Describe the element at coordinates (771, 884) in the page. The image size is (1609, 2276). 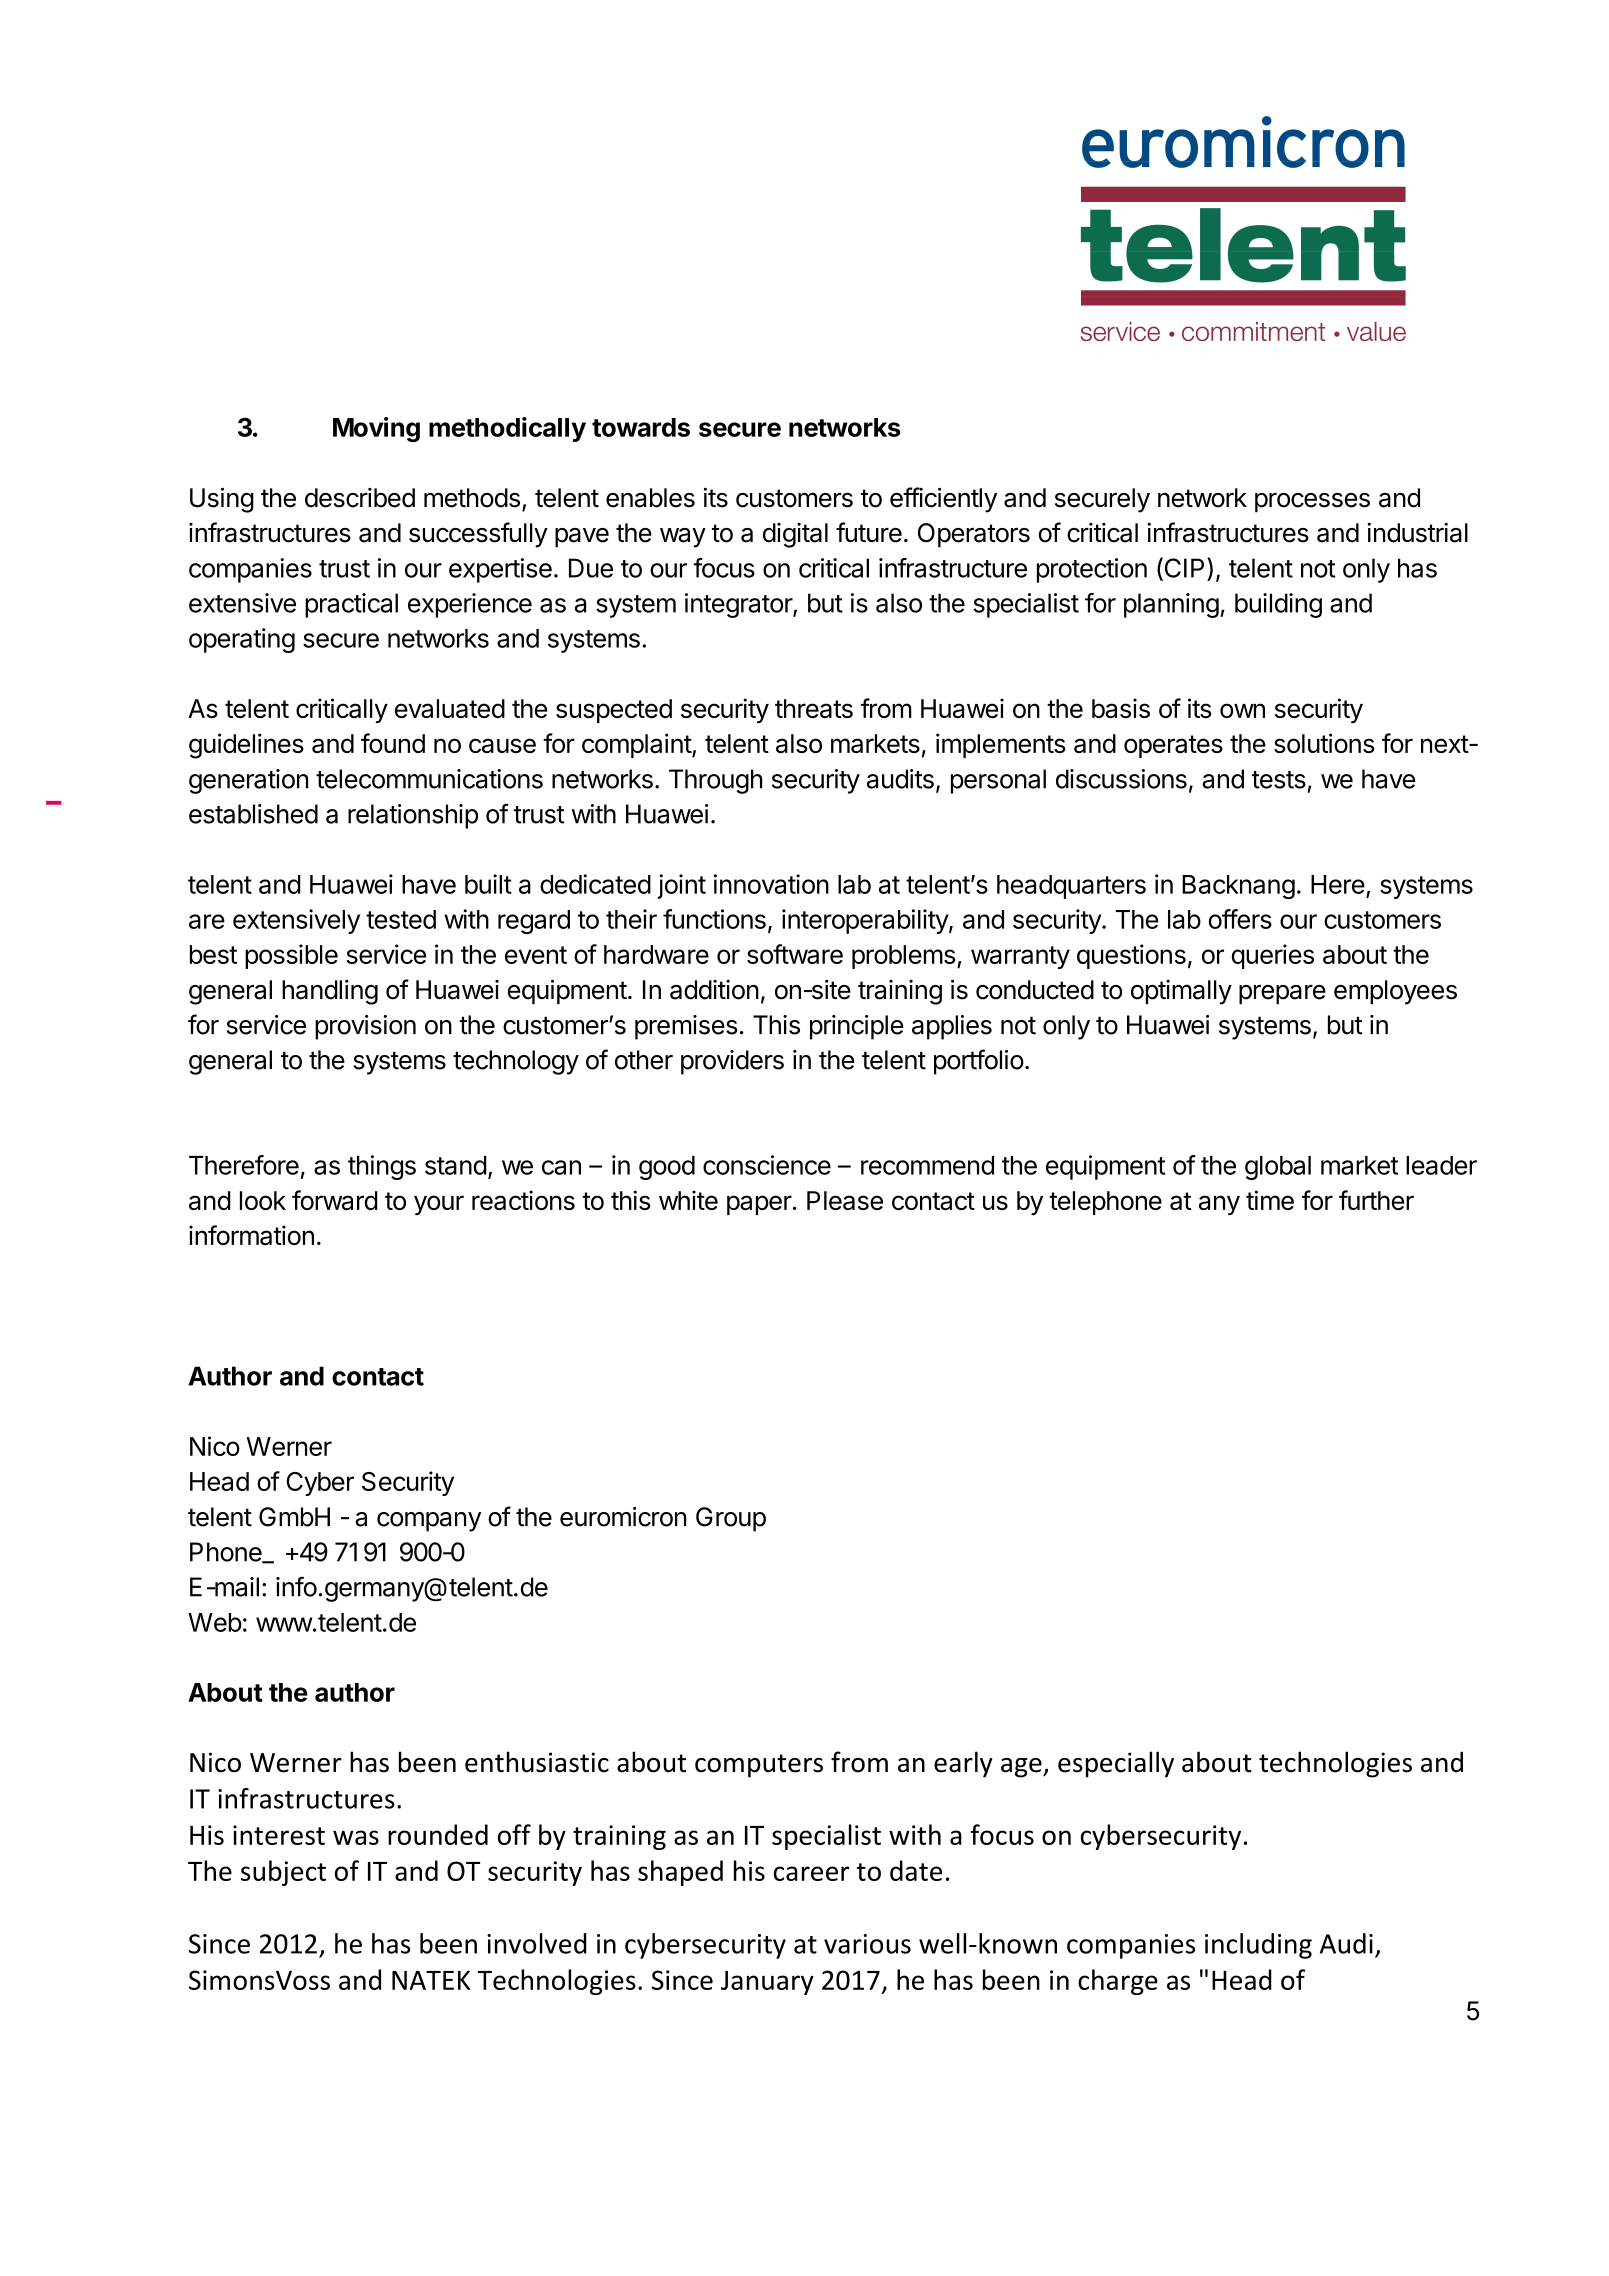
I see `innovation` at that location.
